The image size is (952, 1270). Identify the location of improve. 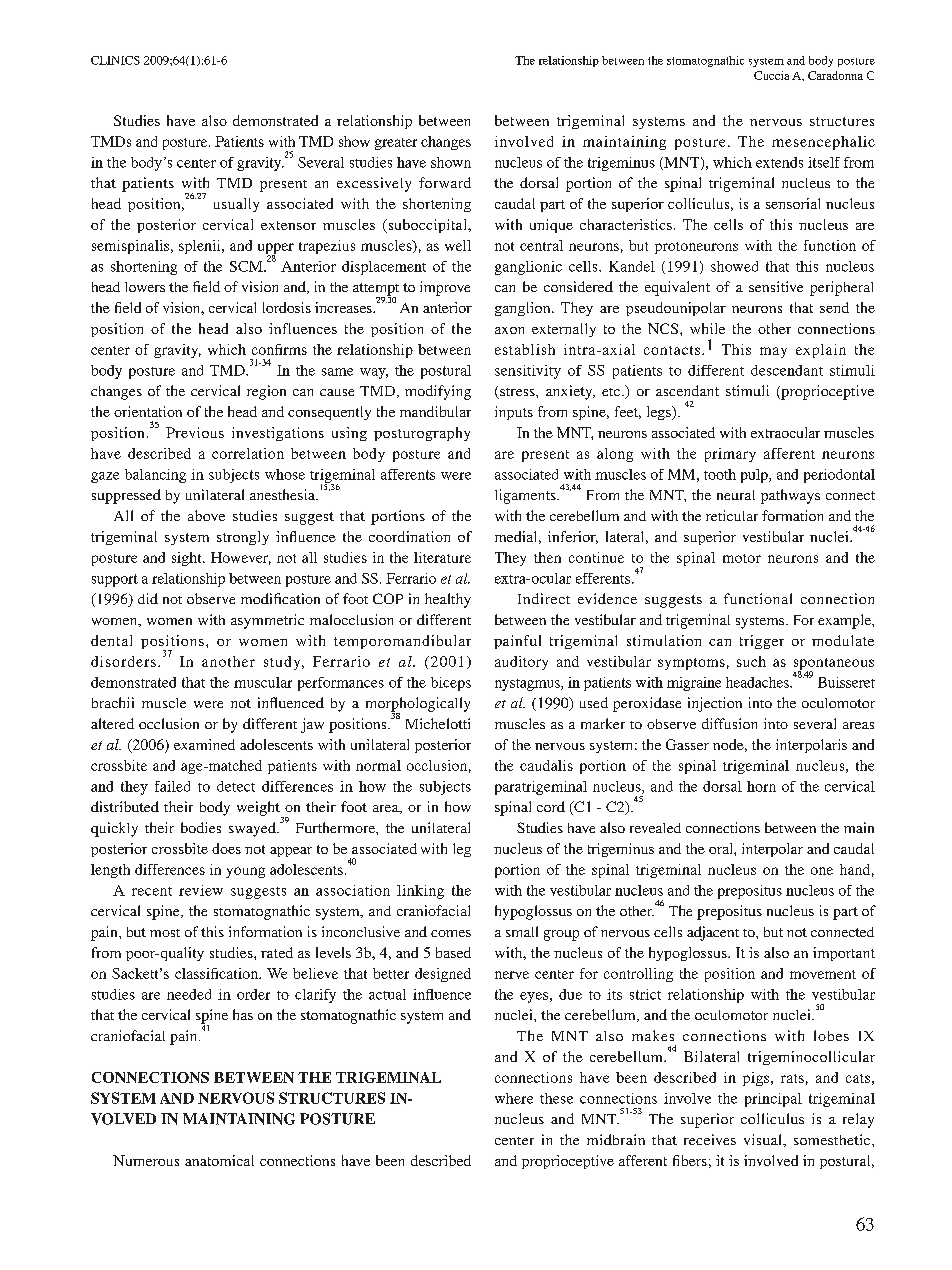
(445, 288).
